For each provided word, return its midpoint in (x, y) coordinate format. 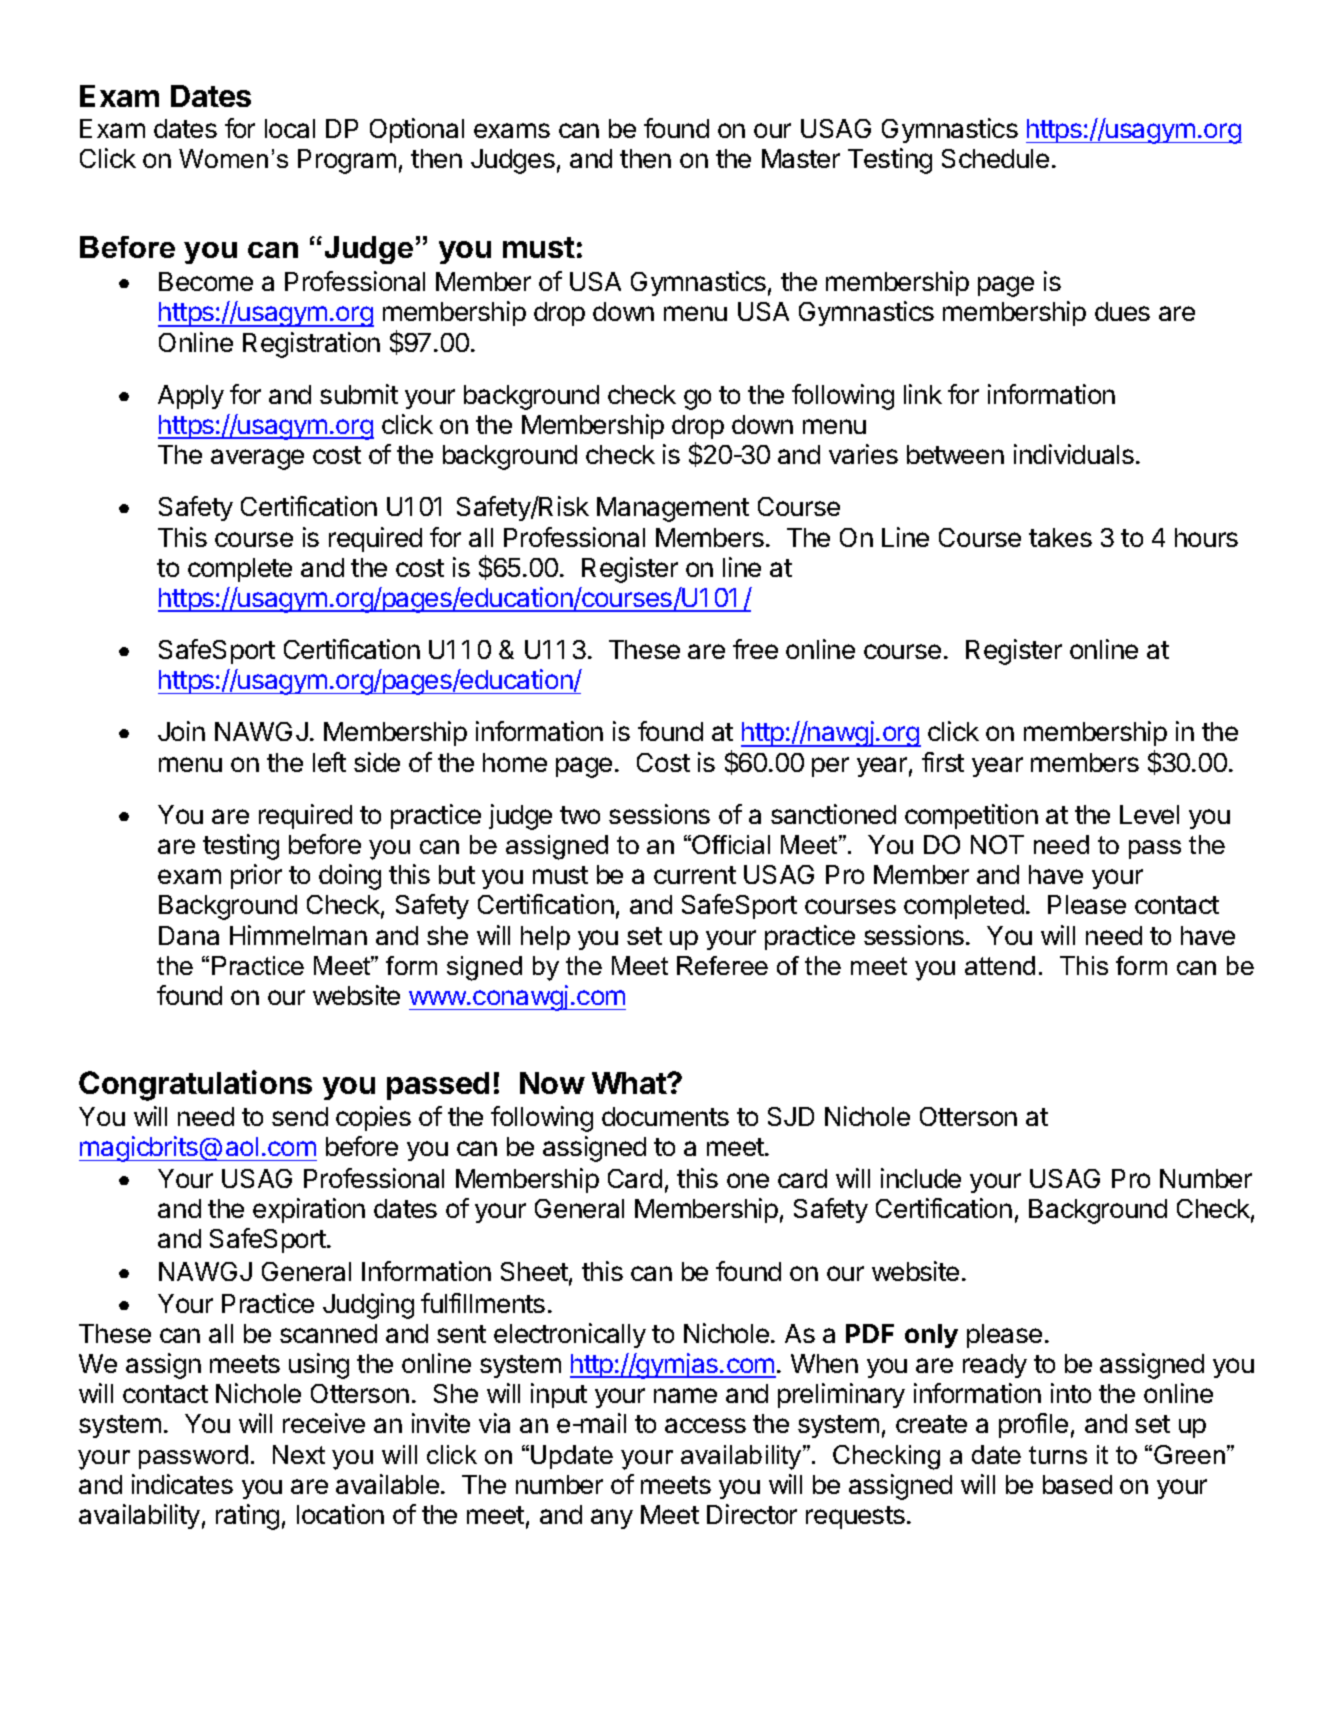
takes (1060, 537)
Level (1149, 814)
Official (731, 844)
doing (350, 877)
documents (665, 1116)
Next (299, 1454)
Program (347, 161)
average (257, 459)
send (300, 1116)
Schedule (995, 158)
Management (673, 509)
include (921, 1178)
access (705, 1425)
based (1077, 1484)
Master (801, 158)
